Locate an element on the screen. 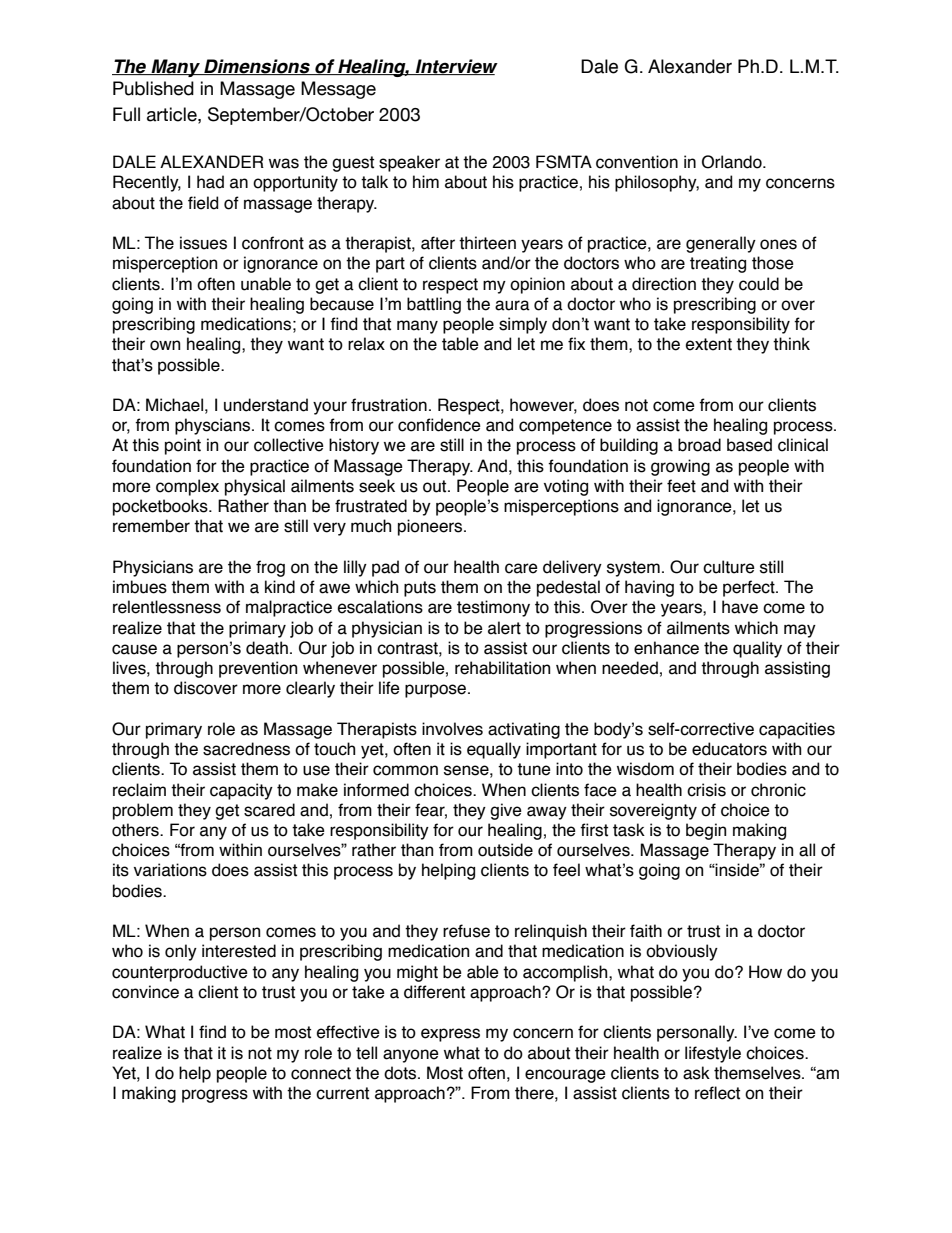 Image resolution: width=952 pixels, height=1233 pixels. relentlessness is located at coordinates (167, 607).
